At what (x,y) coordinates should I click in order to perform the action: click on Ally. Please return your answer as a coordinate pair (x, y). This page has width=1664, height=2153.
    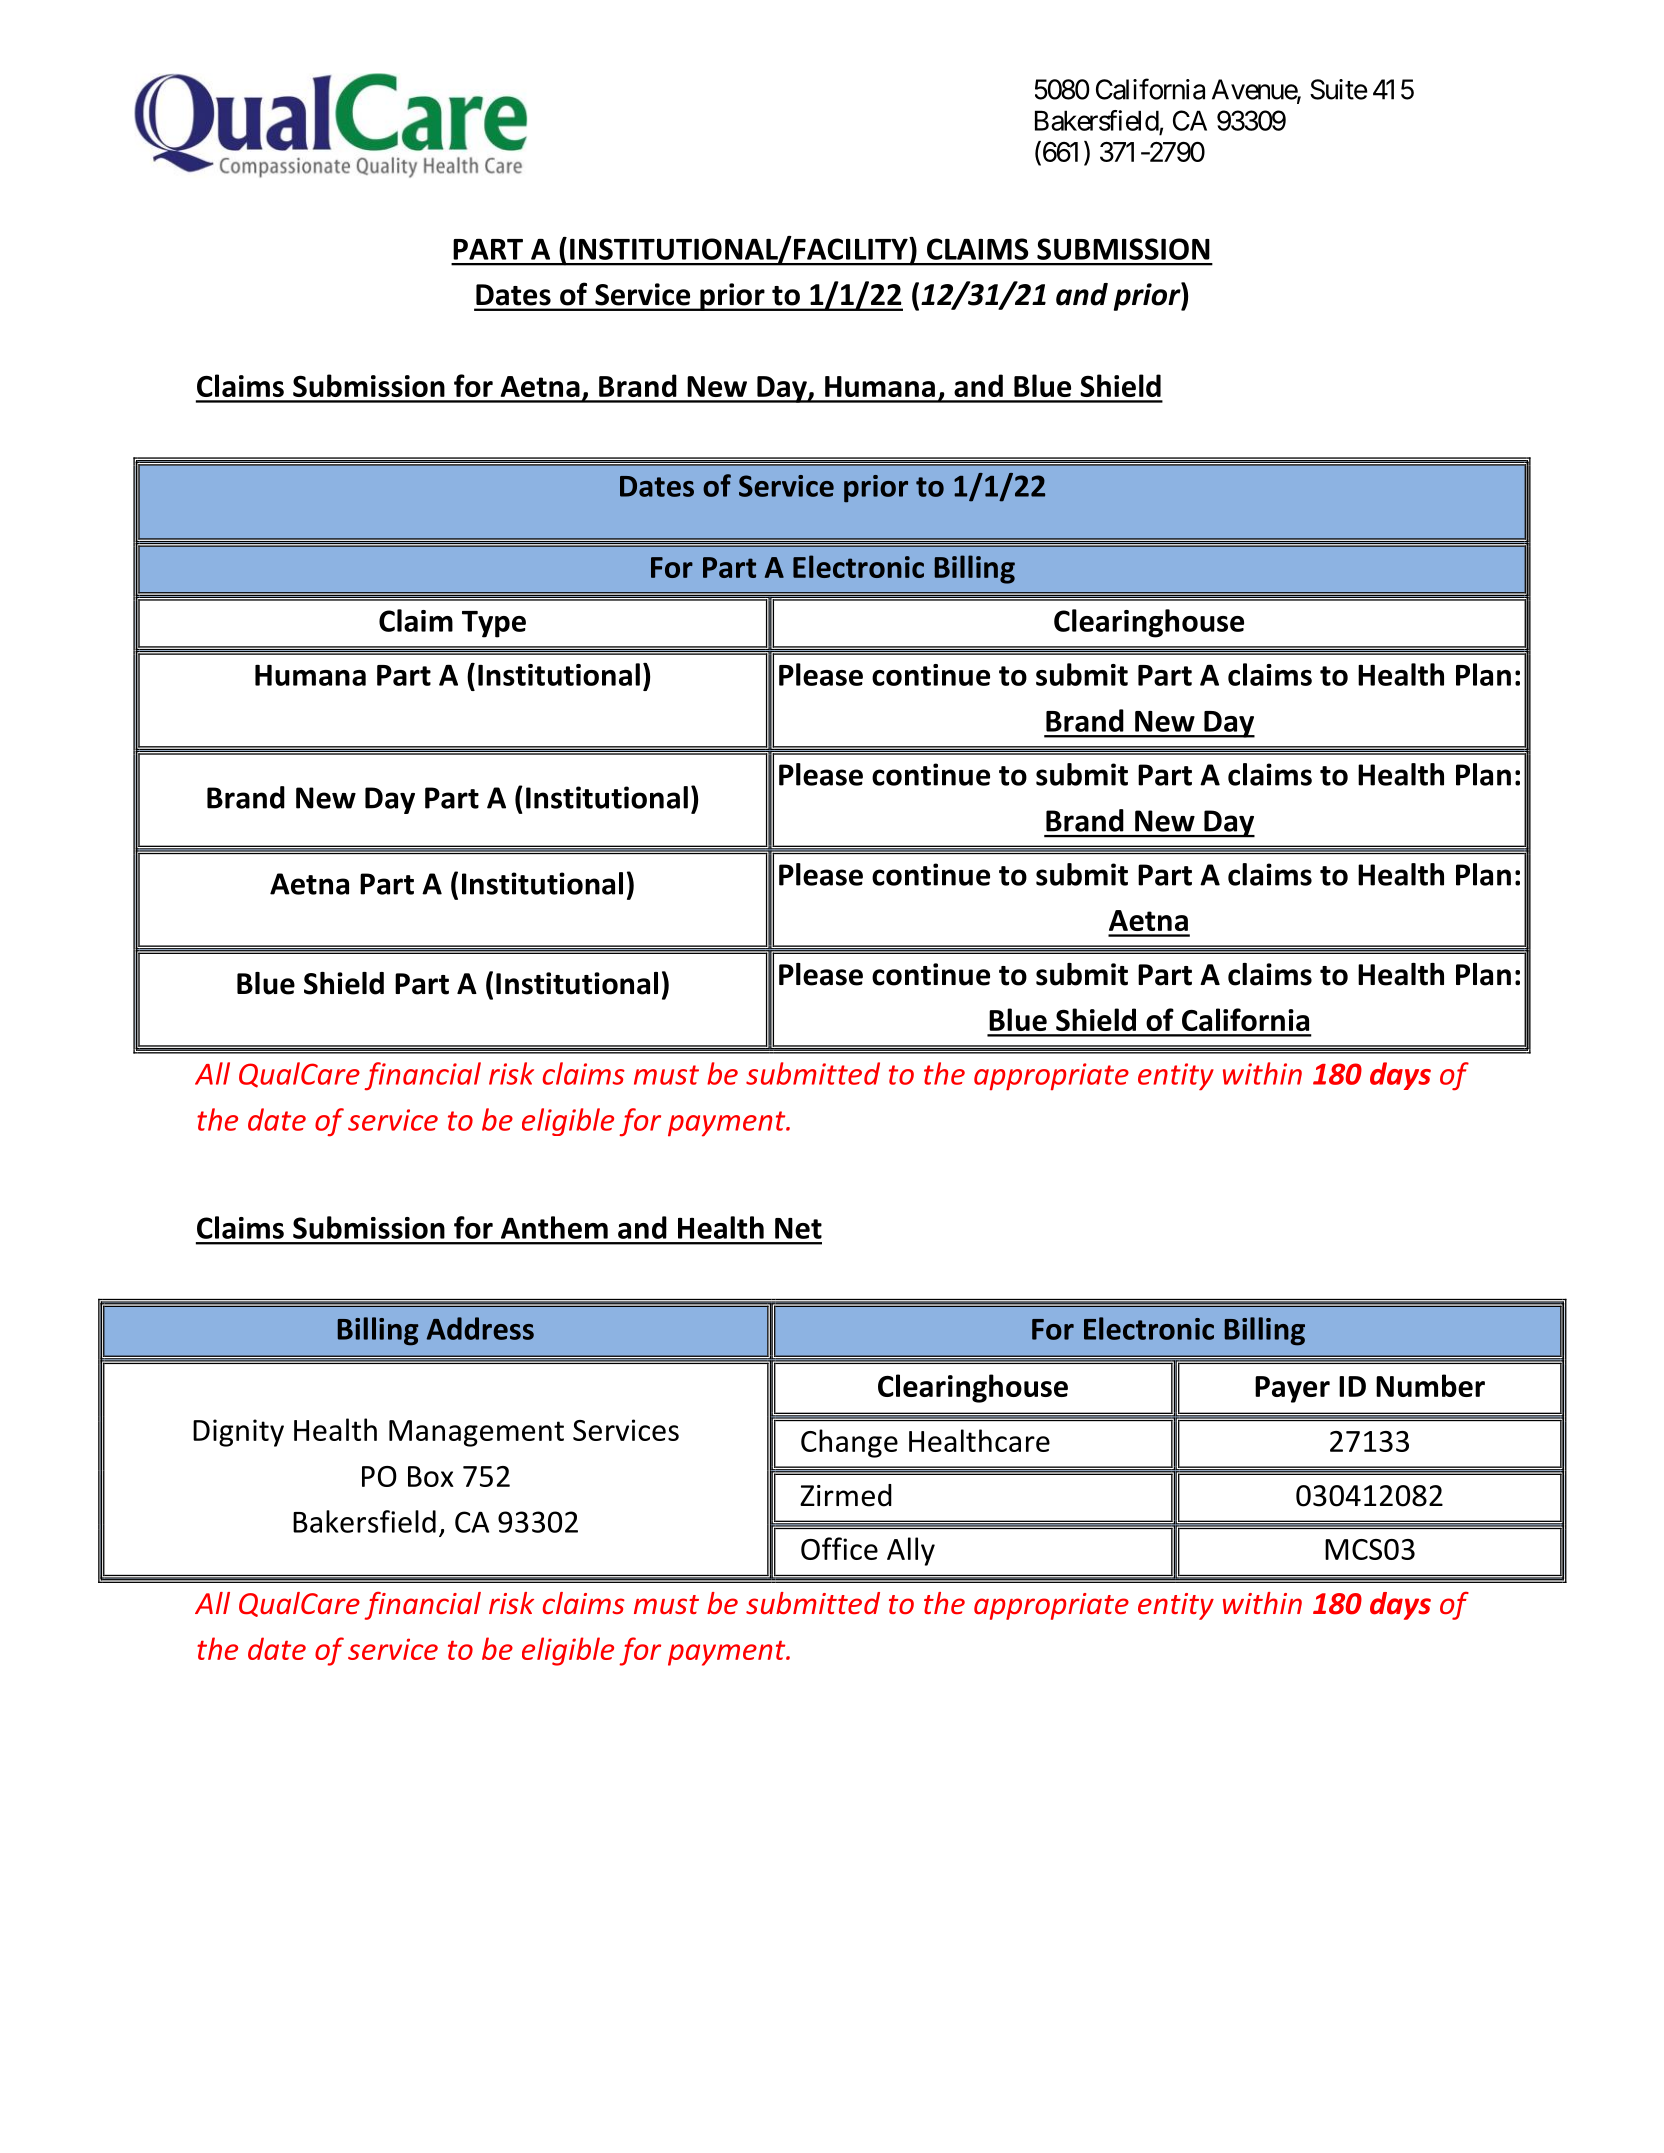
    Looking at the image, I should click on (911, 1551).
